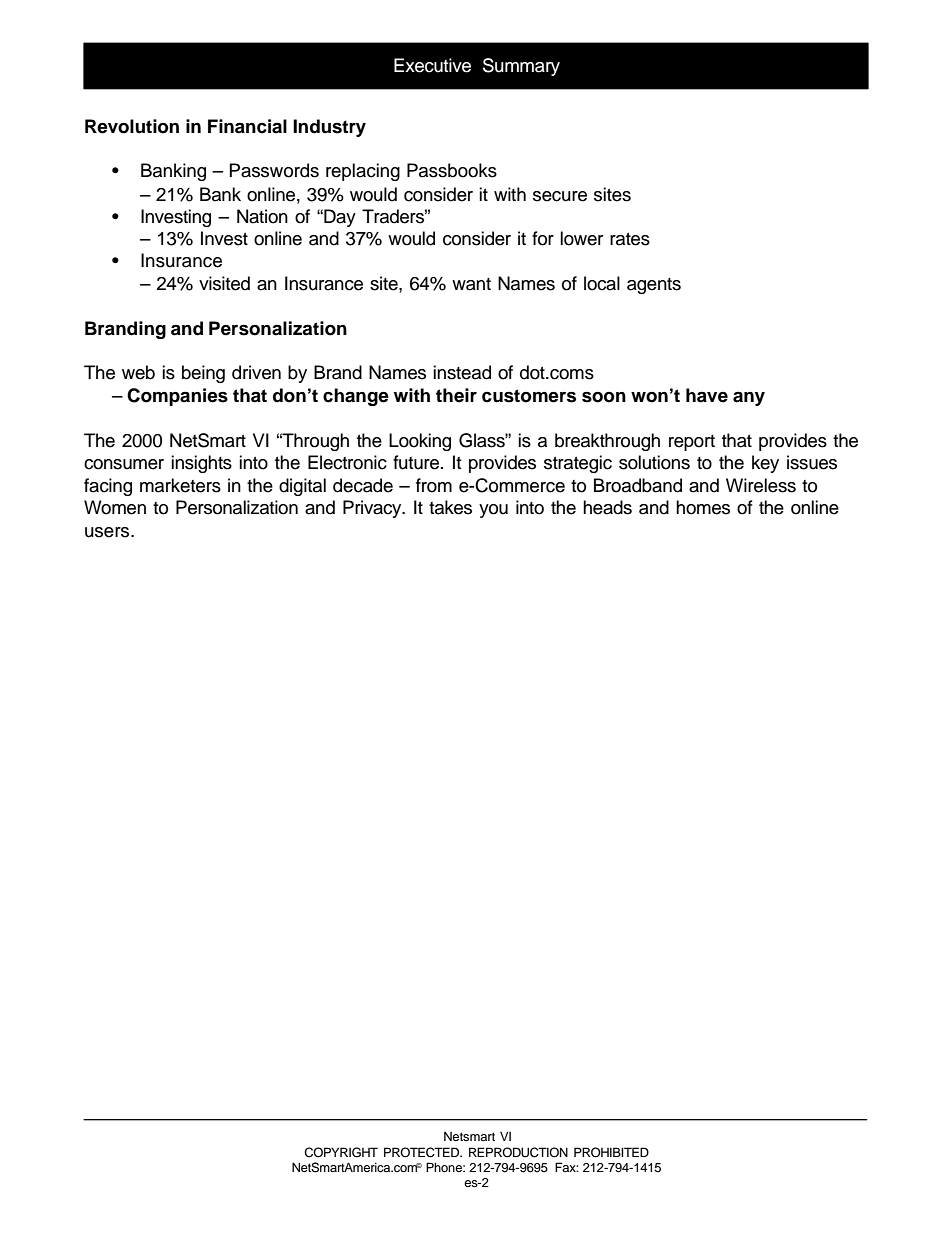  I want to click on COPYRIGHT, so click(341, 1152).
